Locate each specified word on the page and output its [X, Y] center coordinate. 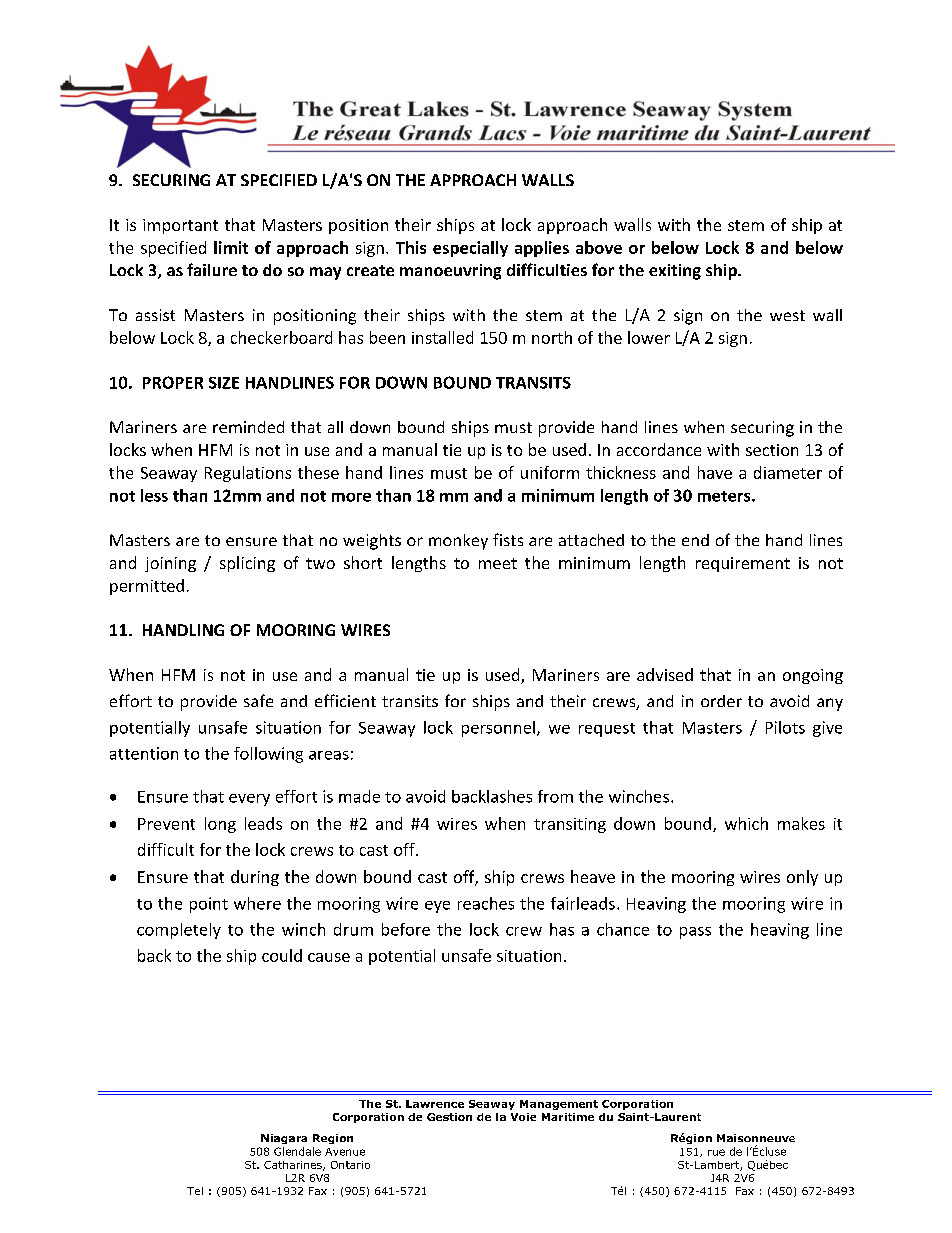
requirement [743, 564]
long [220, 825]
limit [231, 247]
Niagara [284, 1139]
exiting [675, 272]
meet [498, 563]
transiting [570, 825]
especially [470, 249]
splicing [247, 564]
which [746, 823]
